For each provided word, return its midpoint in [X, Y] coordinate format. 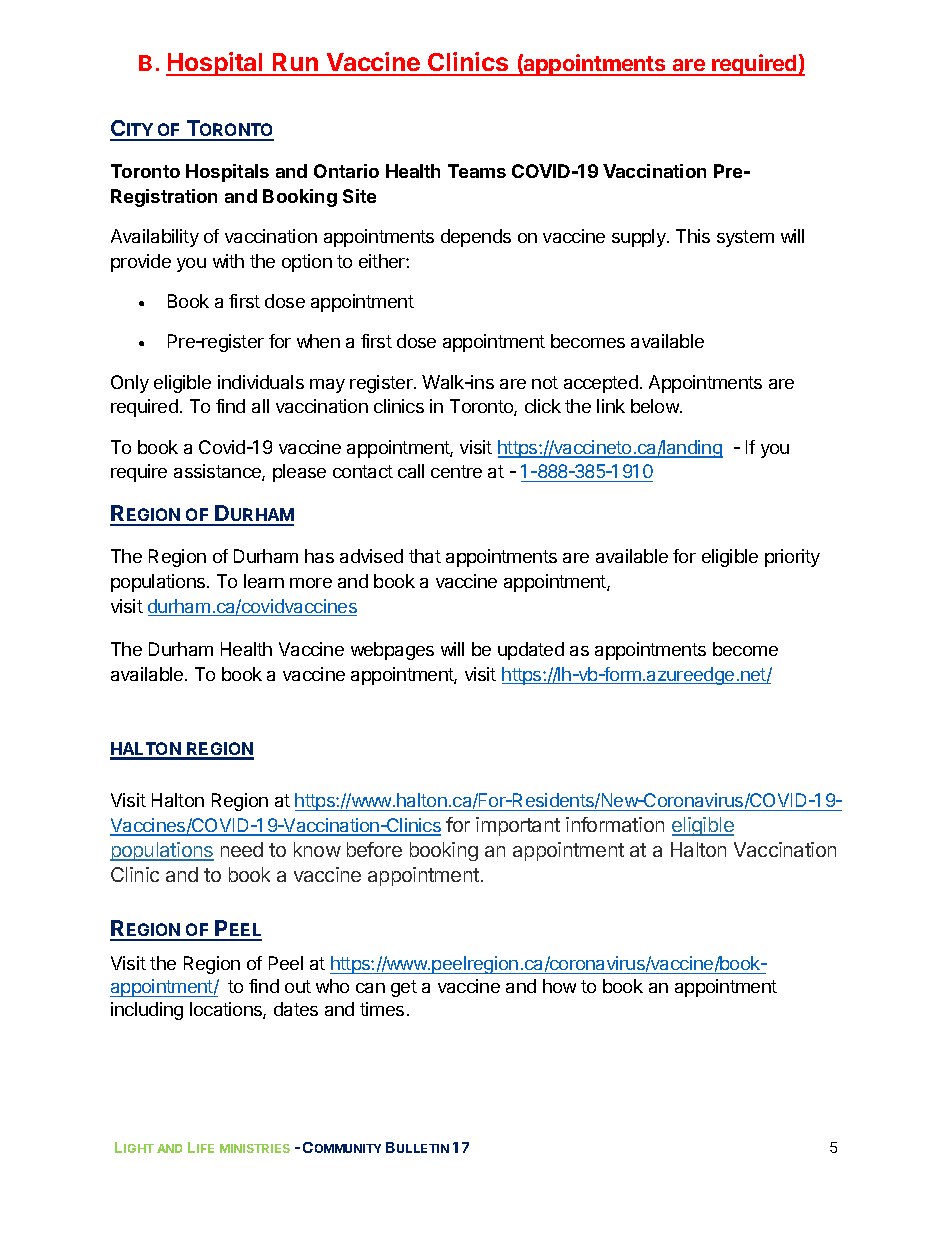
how [559, 986]
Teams [477, 171]
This [693, 236]
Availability [155, 238]
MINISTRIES [255, 1148]
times [382, 1009]
